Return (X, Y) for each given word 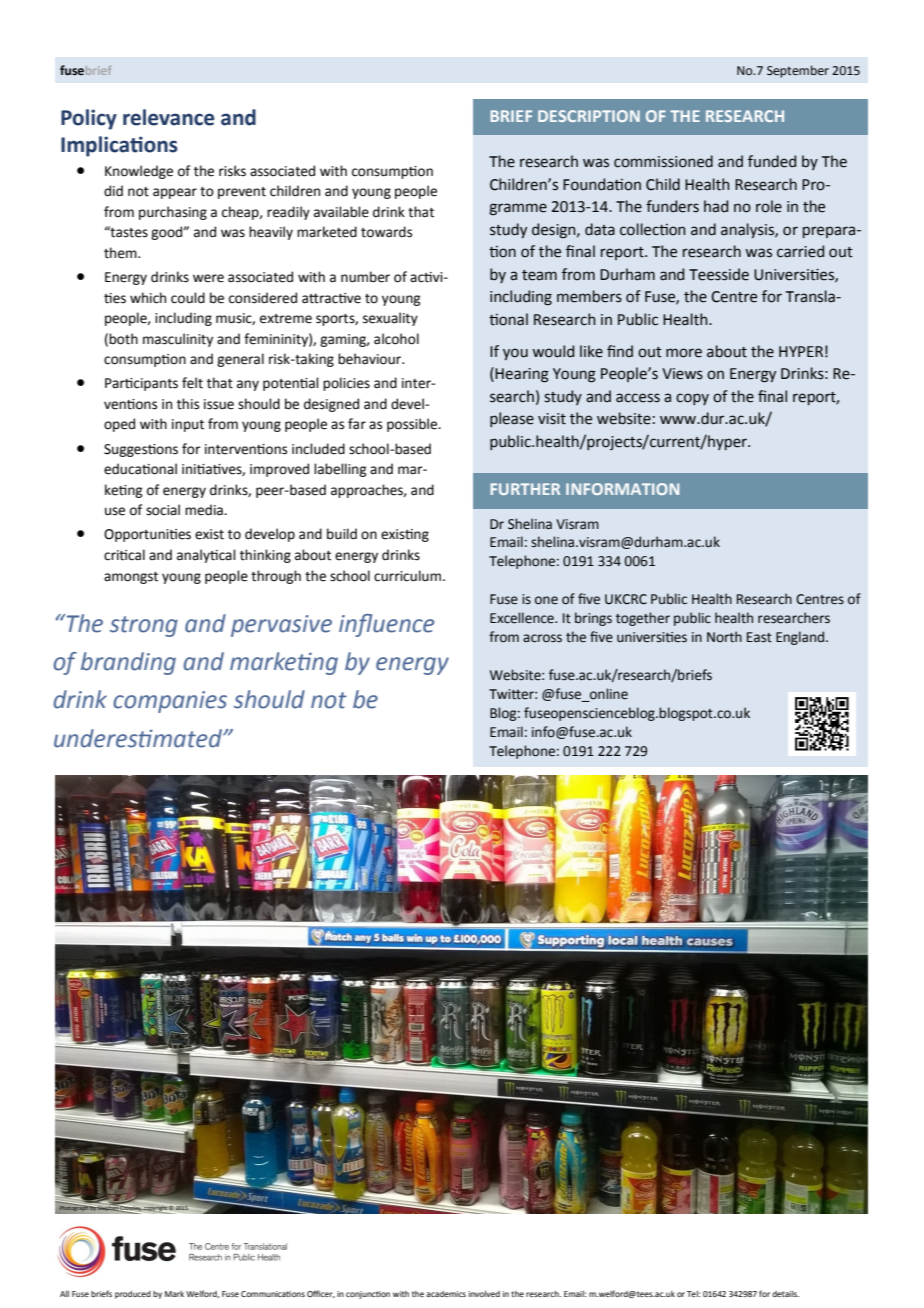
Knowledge (139, 172)
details (785, 1294)
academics (446, 1294)
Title (504, 524)
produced (133, 1295)
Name (560, 524)
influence (386, 625)
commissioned (663, 161)
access (638, 398)
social (163, 510)
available (341, 212)
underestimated (139, 738)
